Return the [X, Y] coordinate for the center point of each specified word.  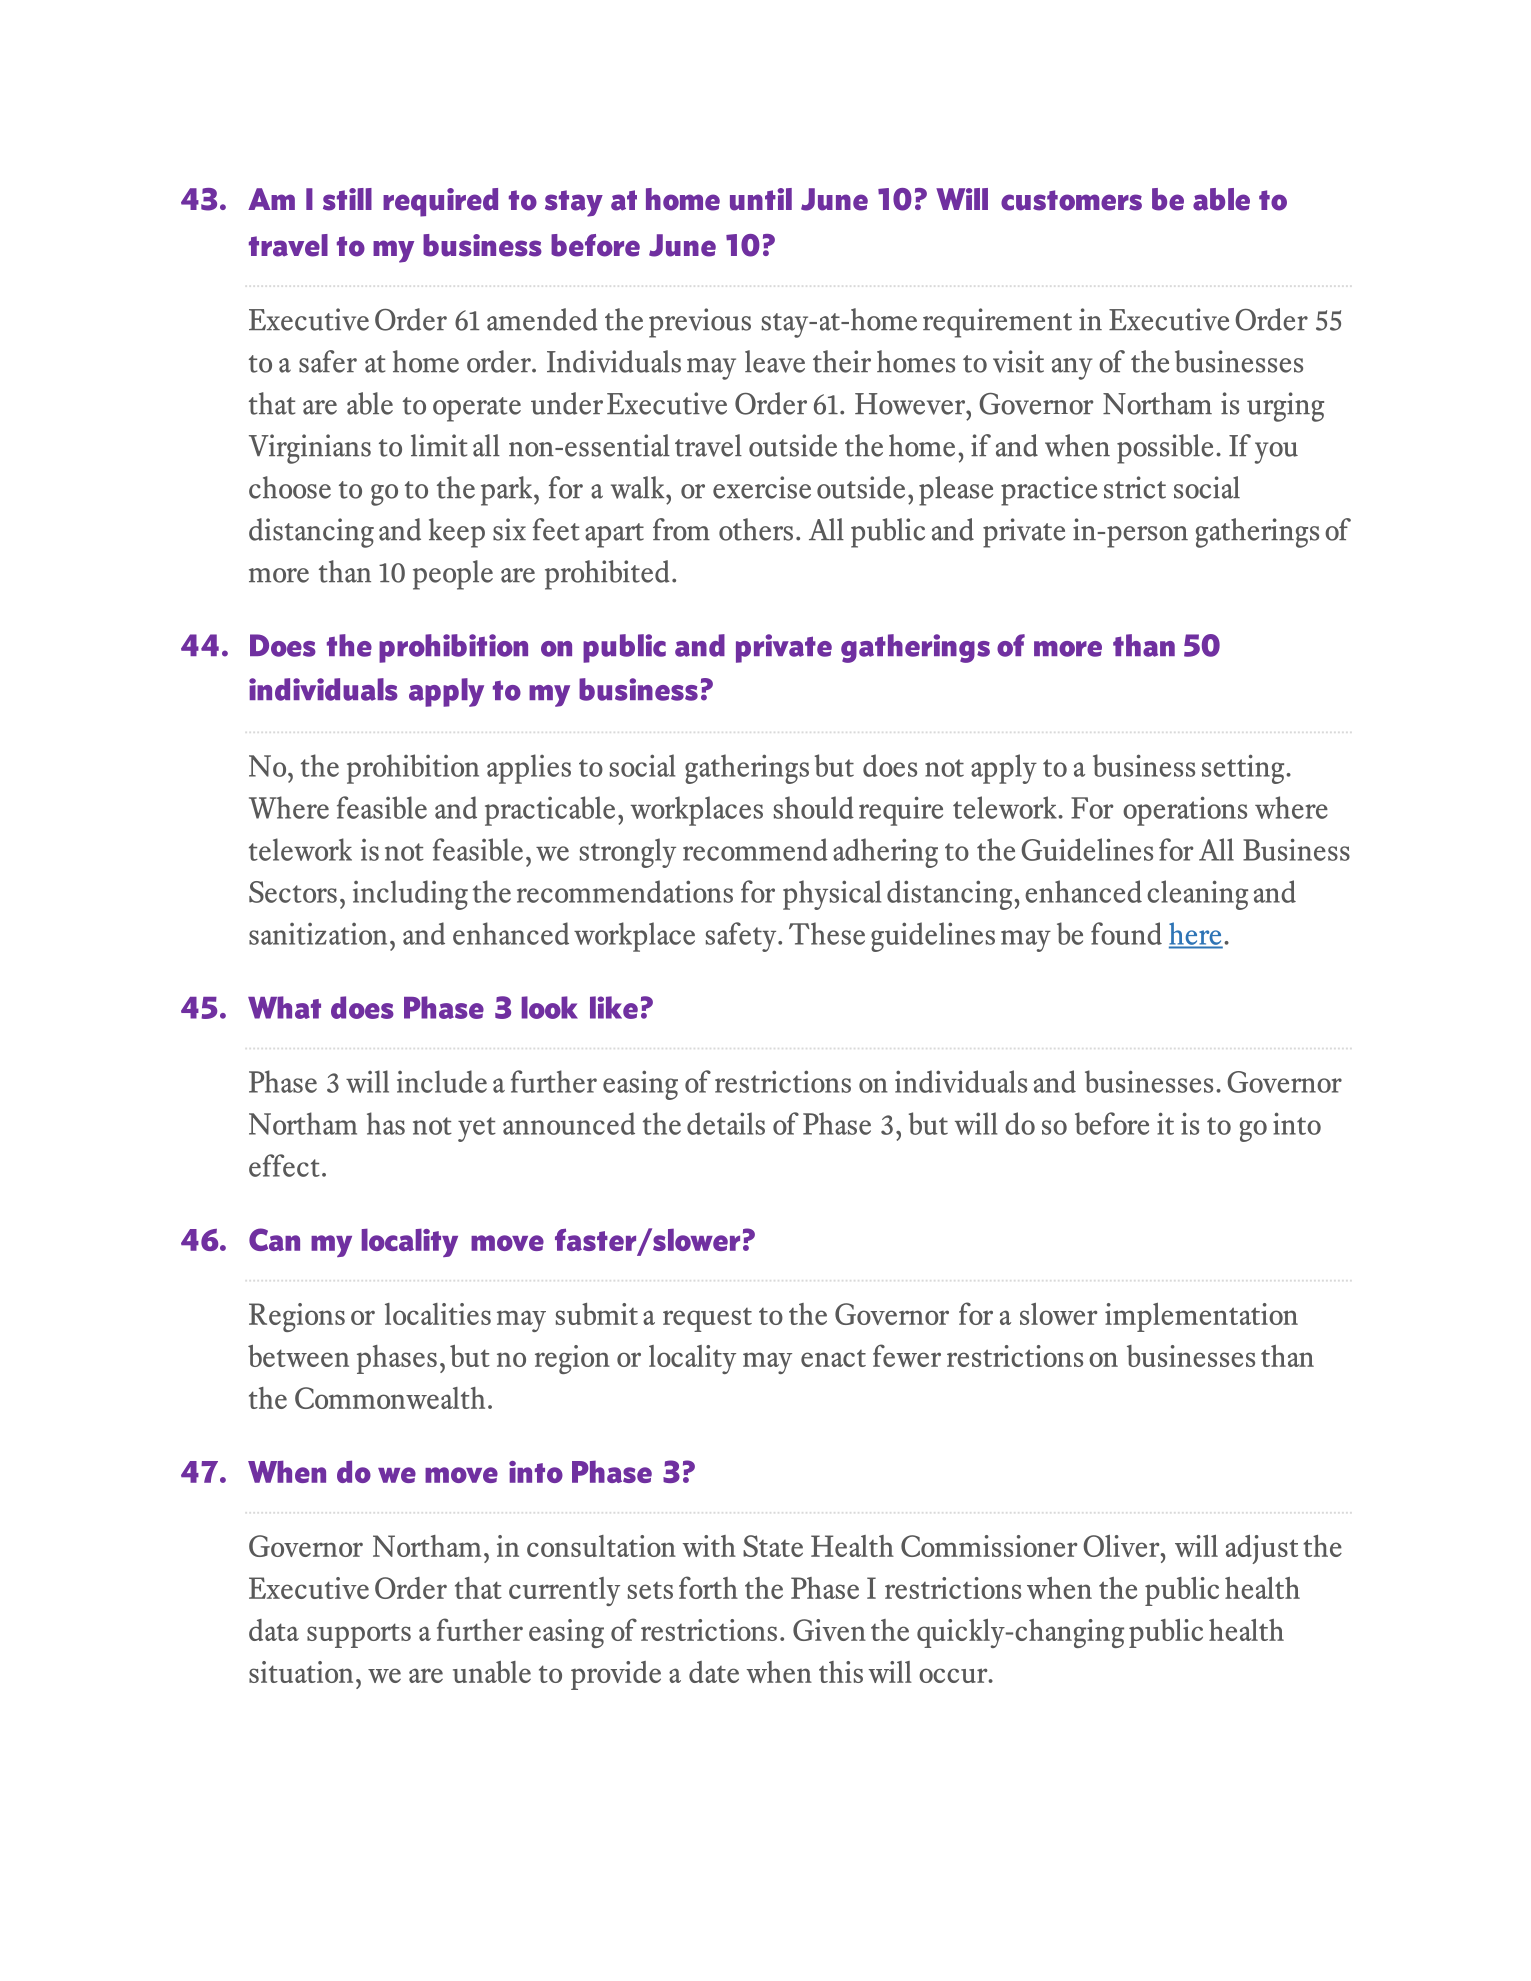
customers [1071, 200]
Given [829, 1630]
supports [359, 1635]
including [410, 895]
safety [742, 937]
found [1126, 933]
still [347, 199]
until [761, 199]
